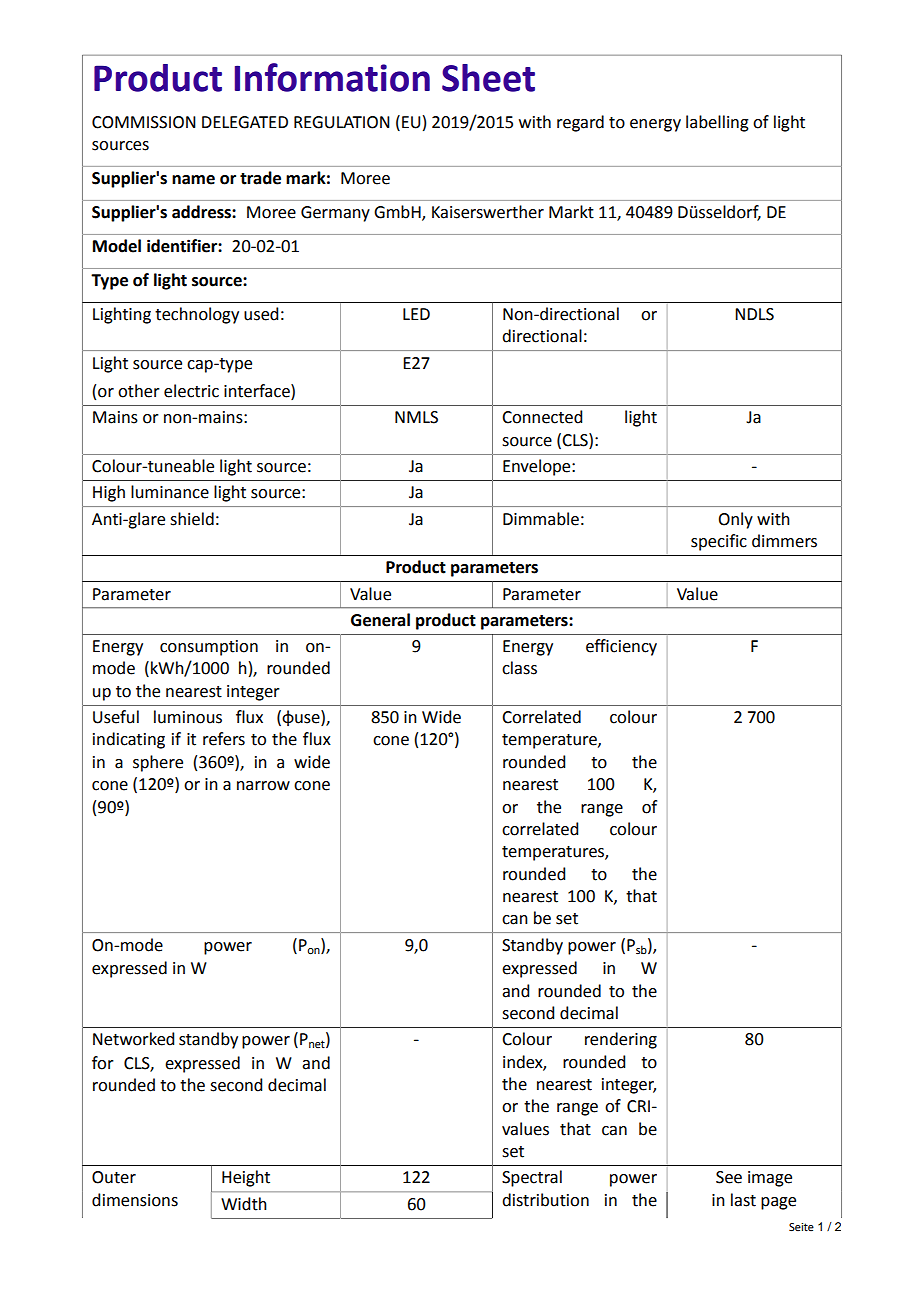 This document has width=924, height=1308. What do you see at coordinates (541, 519) in the document?
I see `Dimmable` at bounding box center [541, 519].
